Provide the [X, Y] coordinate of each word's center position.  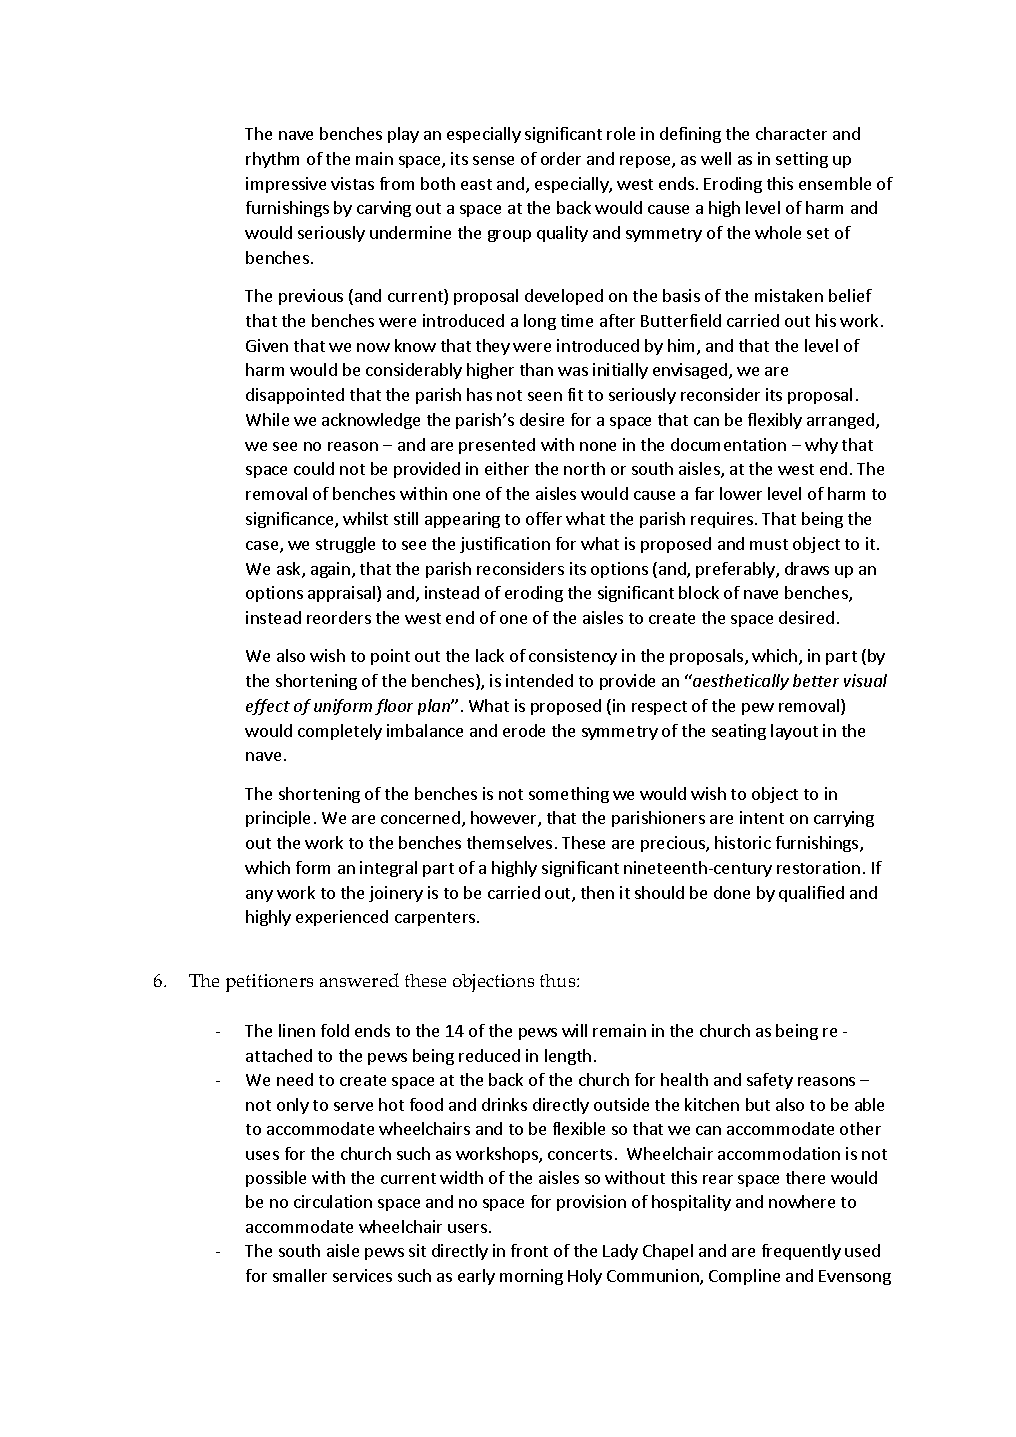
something [569, 795]
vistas [352, 183]
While [267, 419]
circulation [333, 1201]
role [621, 133]
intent [762, 817]
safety [770, 1081]
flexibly [775, 421]
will [574, 1030]
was [573, 371]
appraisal [343, 594]
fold [335, 1030]
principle [278, 819]
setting [802, 160]
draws [807, 568]
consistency [573, 657]
